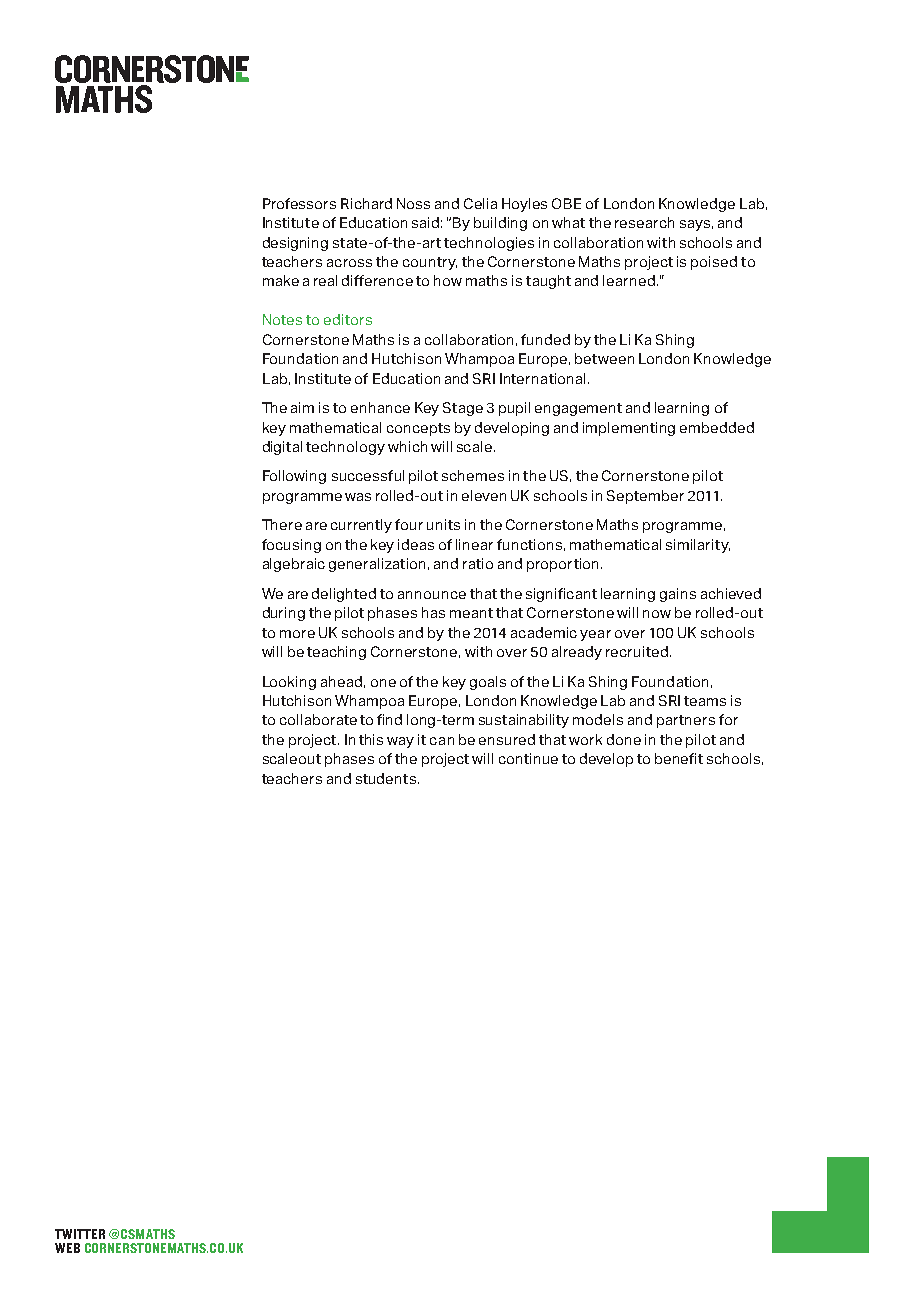 The width and height of the image is (924, 1308). I want to click on make, so click(281, 280).
